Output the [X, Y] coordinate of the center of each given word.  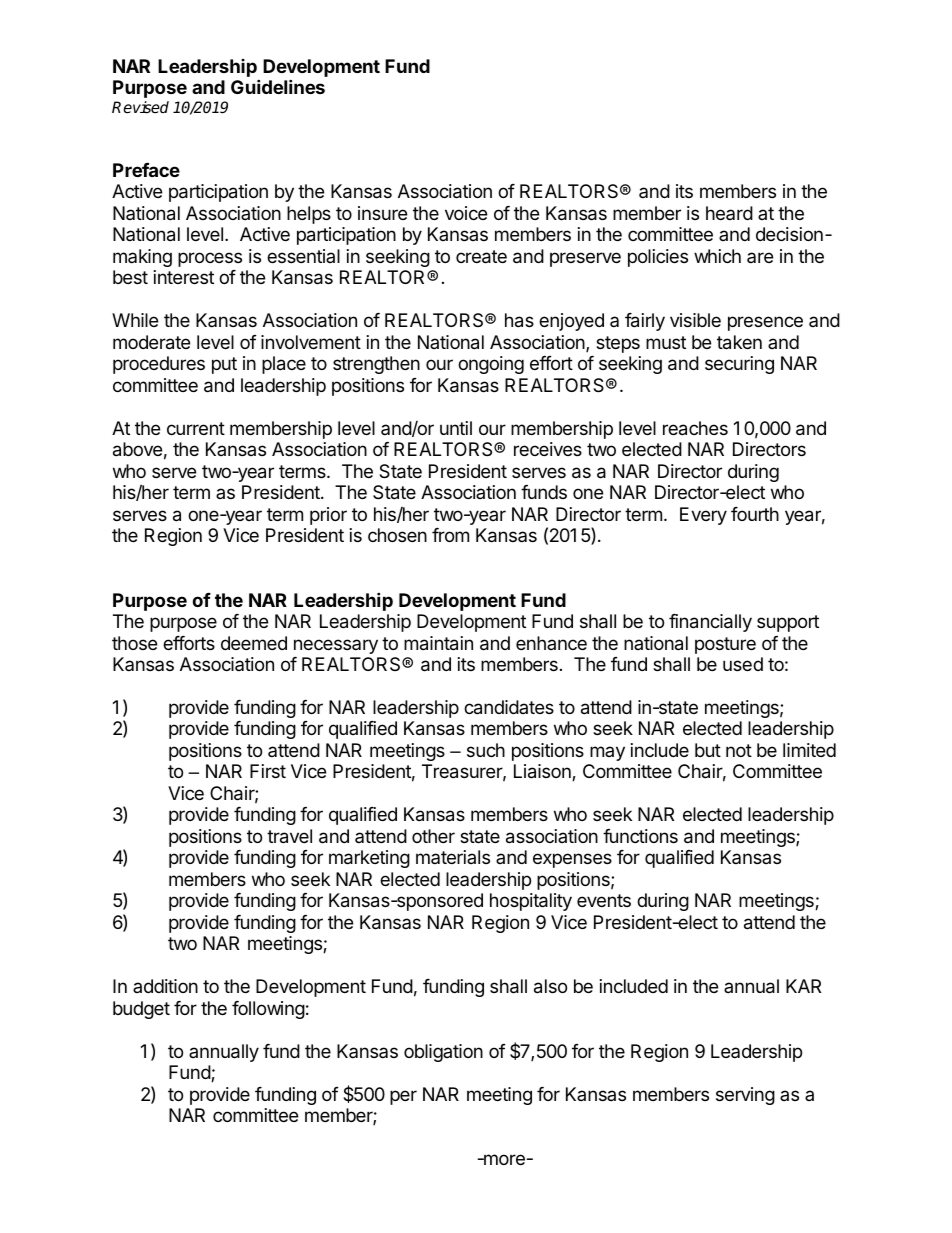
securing [739, 365]
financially [710, 623]
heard [729, 213]
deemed [254, 643]
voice [466, 213]
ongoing [491, 365]
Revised [140, 107]
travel [289, 836]
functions [640, 836]
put [224, 365]
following [268, 1010]
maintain [438, 643]
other [433, 836]
